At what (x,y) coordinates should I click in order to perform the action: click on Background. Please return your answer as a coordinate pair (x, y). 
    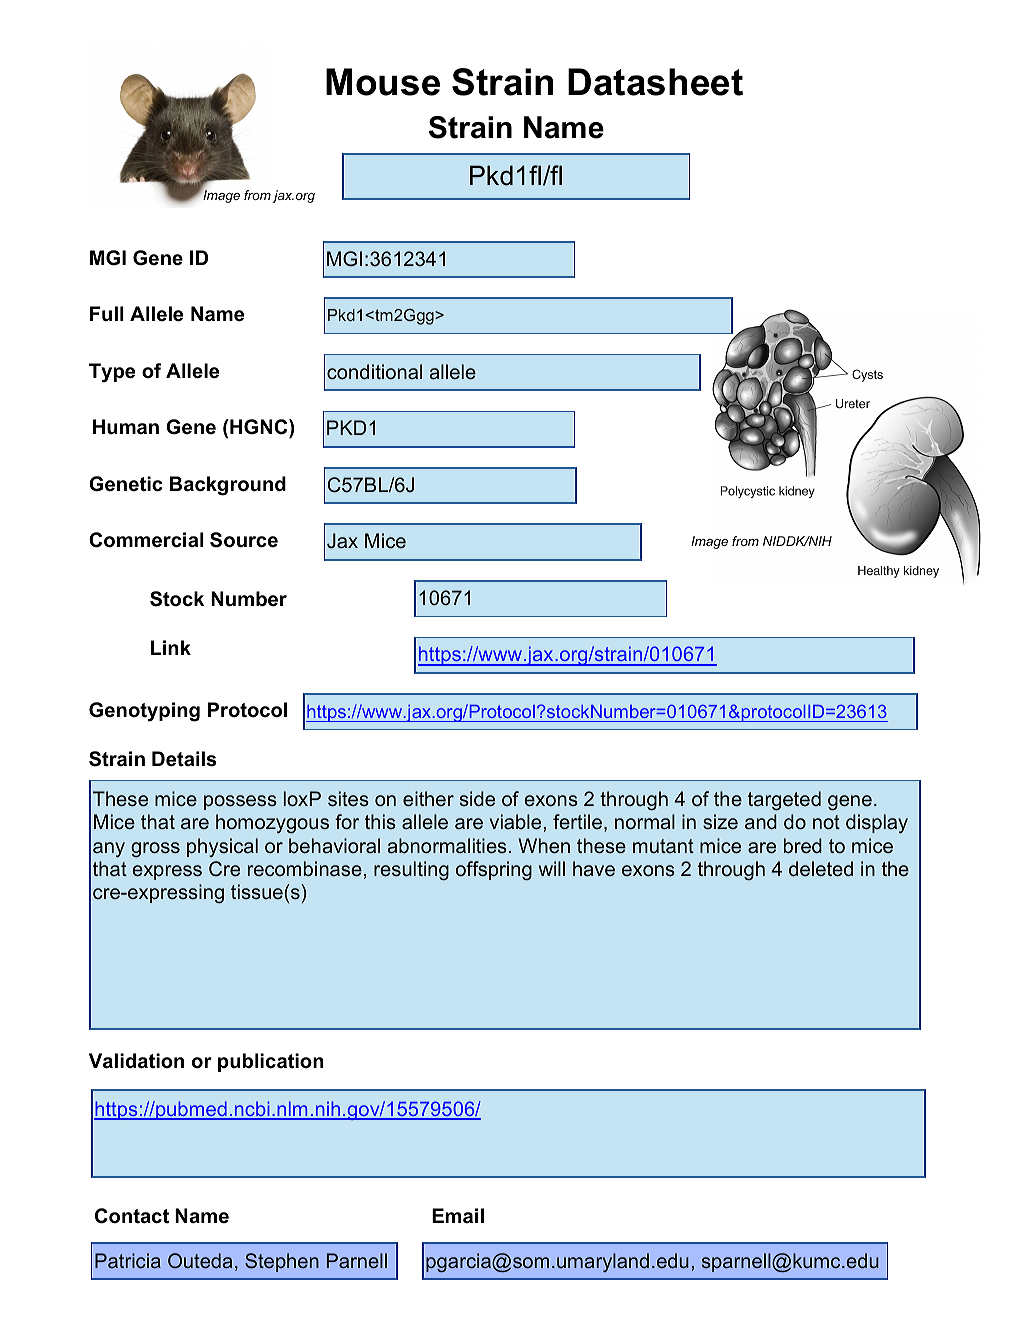
    Looking at the image, I should click on (228, 486).
